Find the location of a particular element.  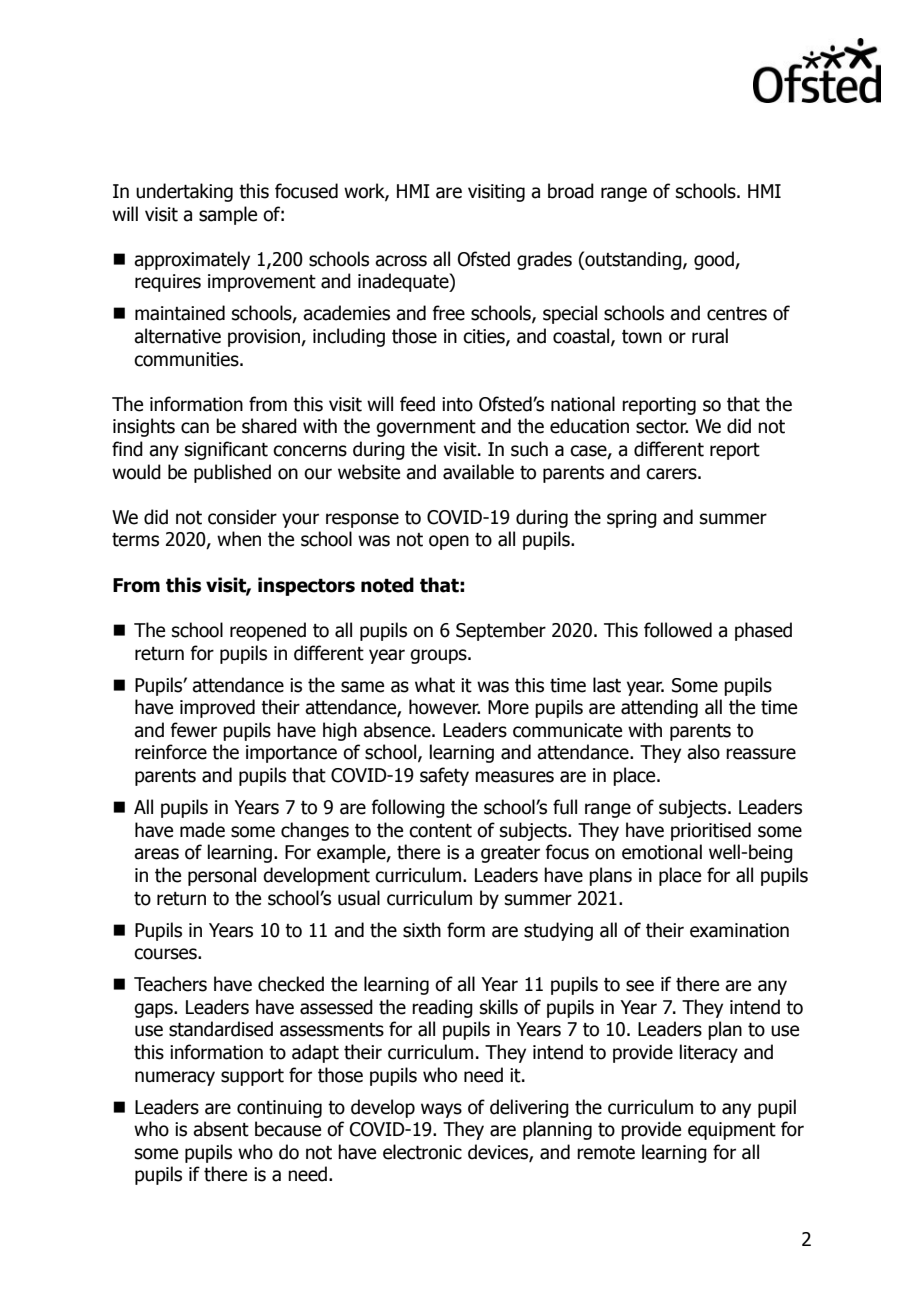

followed is located at coordinates (678, 630).
